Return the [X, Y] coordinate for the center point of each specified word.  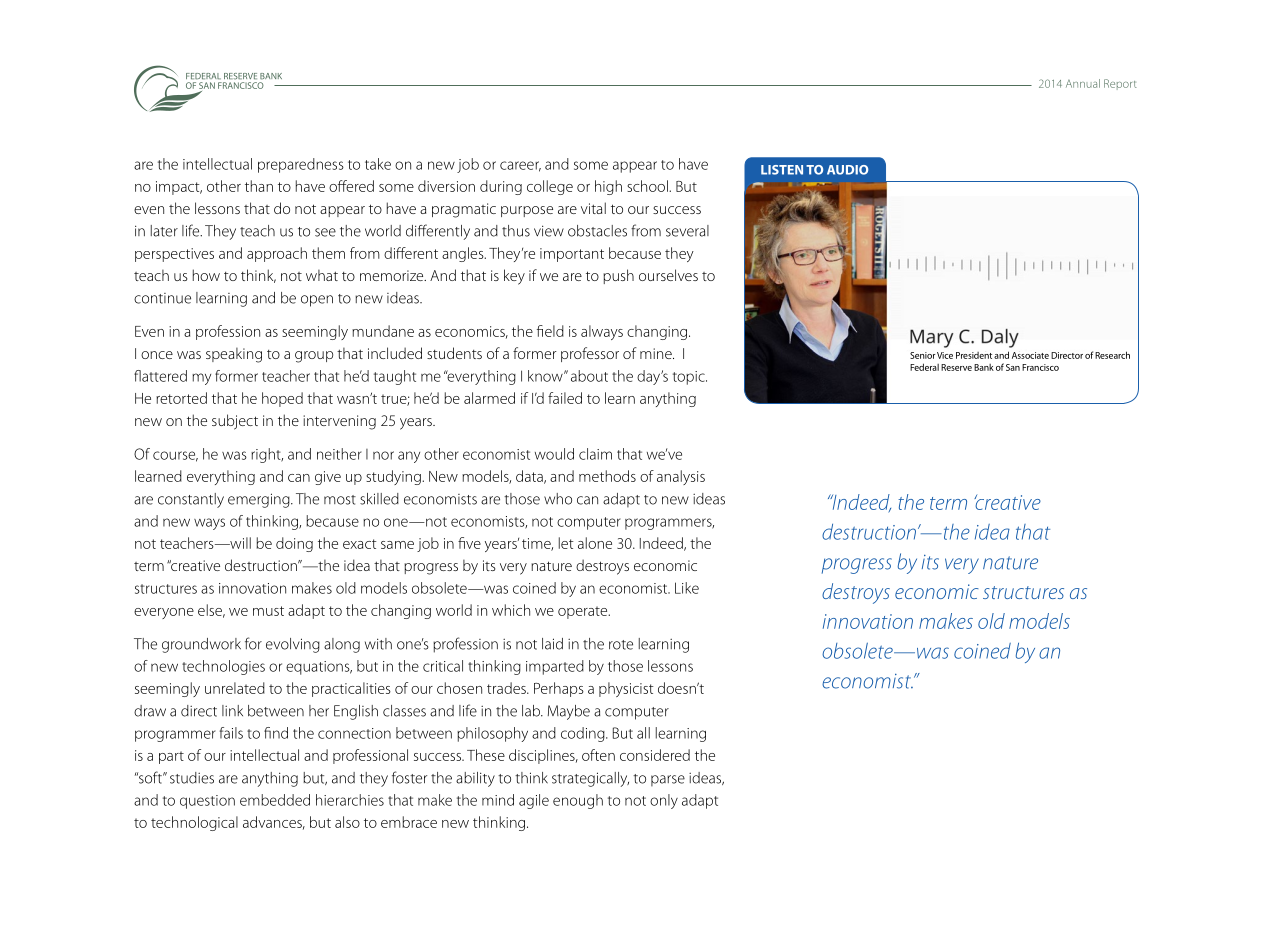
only [664, 801]
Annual [1083, 83]
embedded [275, 800]
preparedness [301, 165]
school [648, 186]
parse [668, 780]
